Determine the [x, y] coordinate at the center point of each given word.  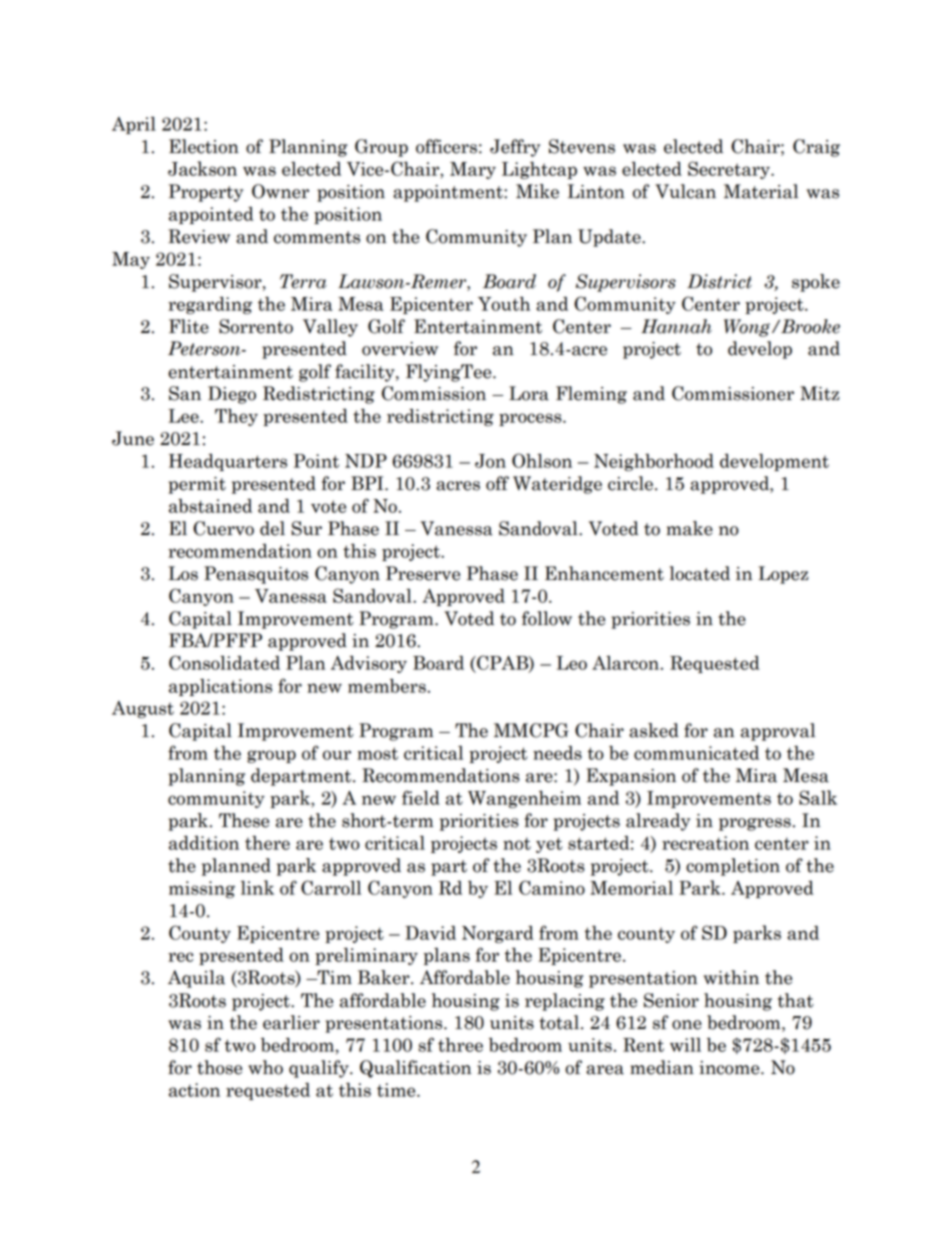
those [219, 1067]
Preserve [423, 573]
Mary [473, 170]
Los [183, 573]
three [460, 1045]
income [730, 1068]
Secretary [730, 170]
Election [204, 146]
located [700, 573]
